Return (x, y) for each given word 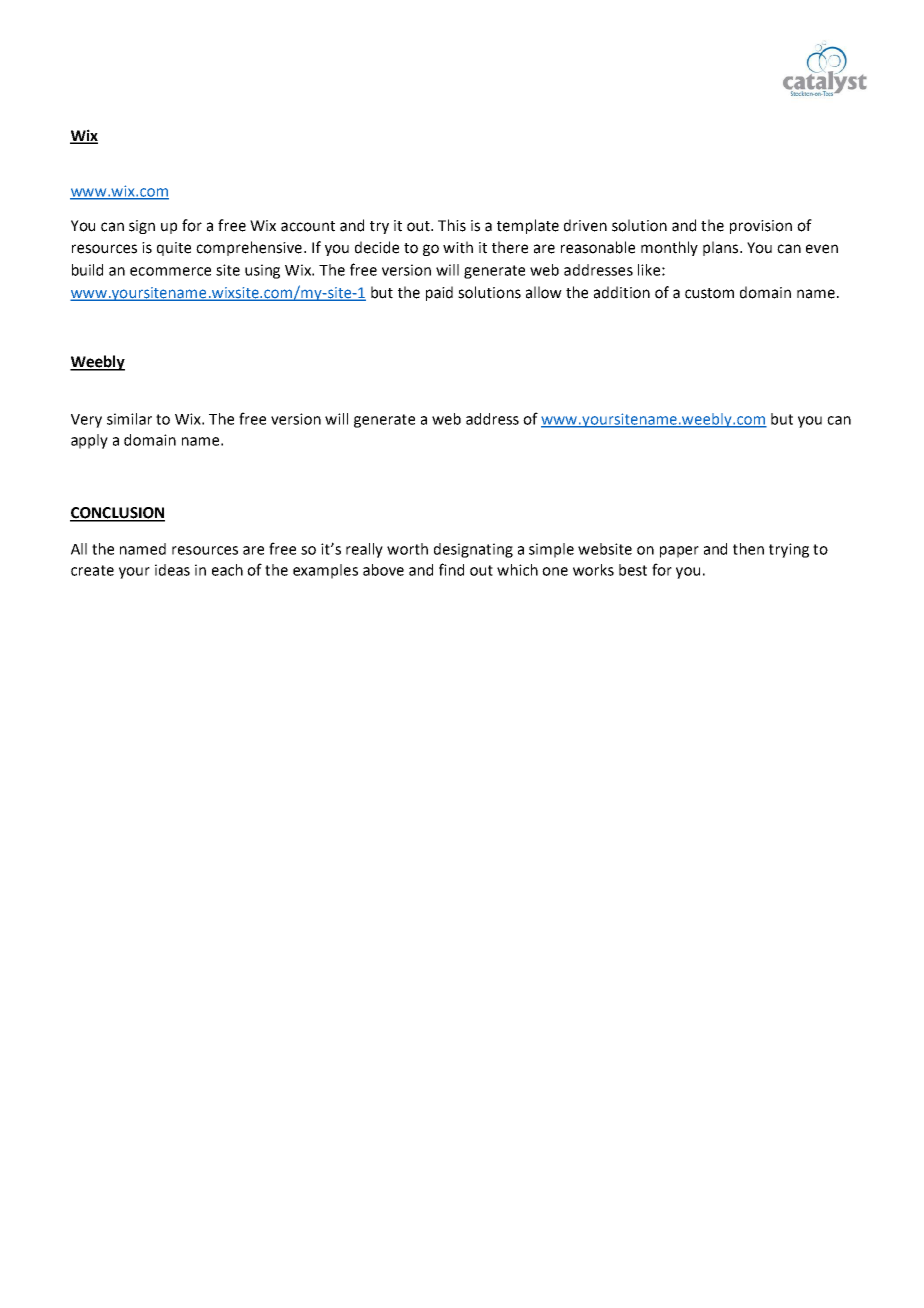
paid (439, 293)
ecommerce (170, 271)
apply (89, 441)
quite (174, 249)
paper (679, 552)
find (451, 569)
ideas (172, 570)
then (748, 549)
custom (709, 293)
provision (761, 227)
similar (129, 419)
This (452, 225)
